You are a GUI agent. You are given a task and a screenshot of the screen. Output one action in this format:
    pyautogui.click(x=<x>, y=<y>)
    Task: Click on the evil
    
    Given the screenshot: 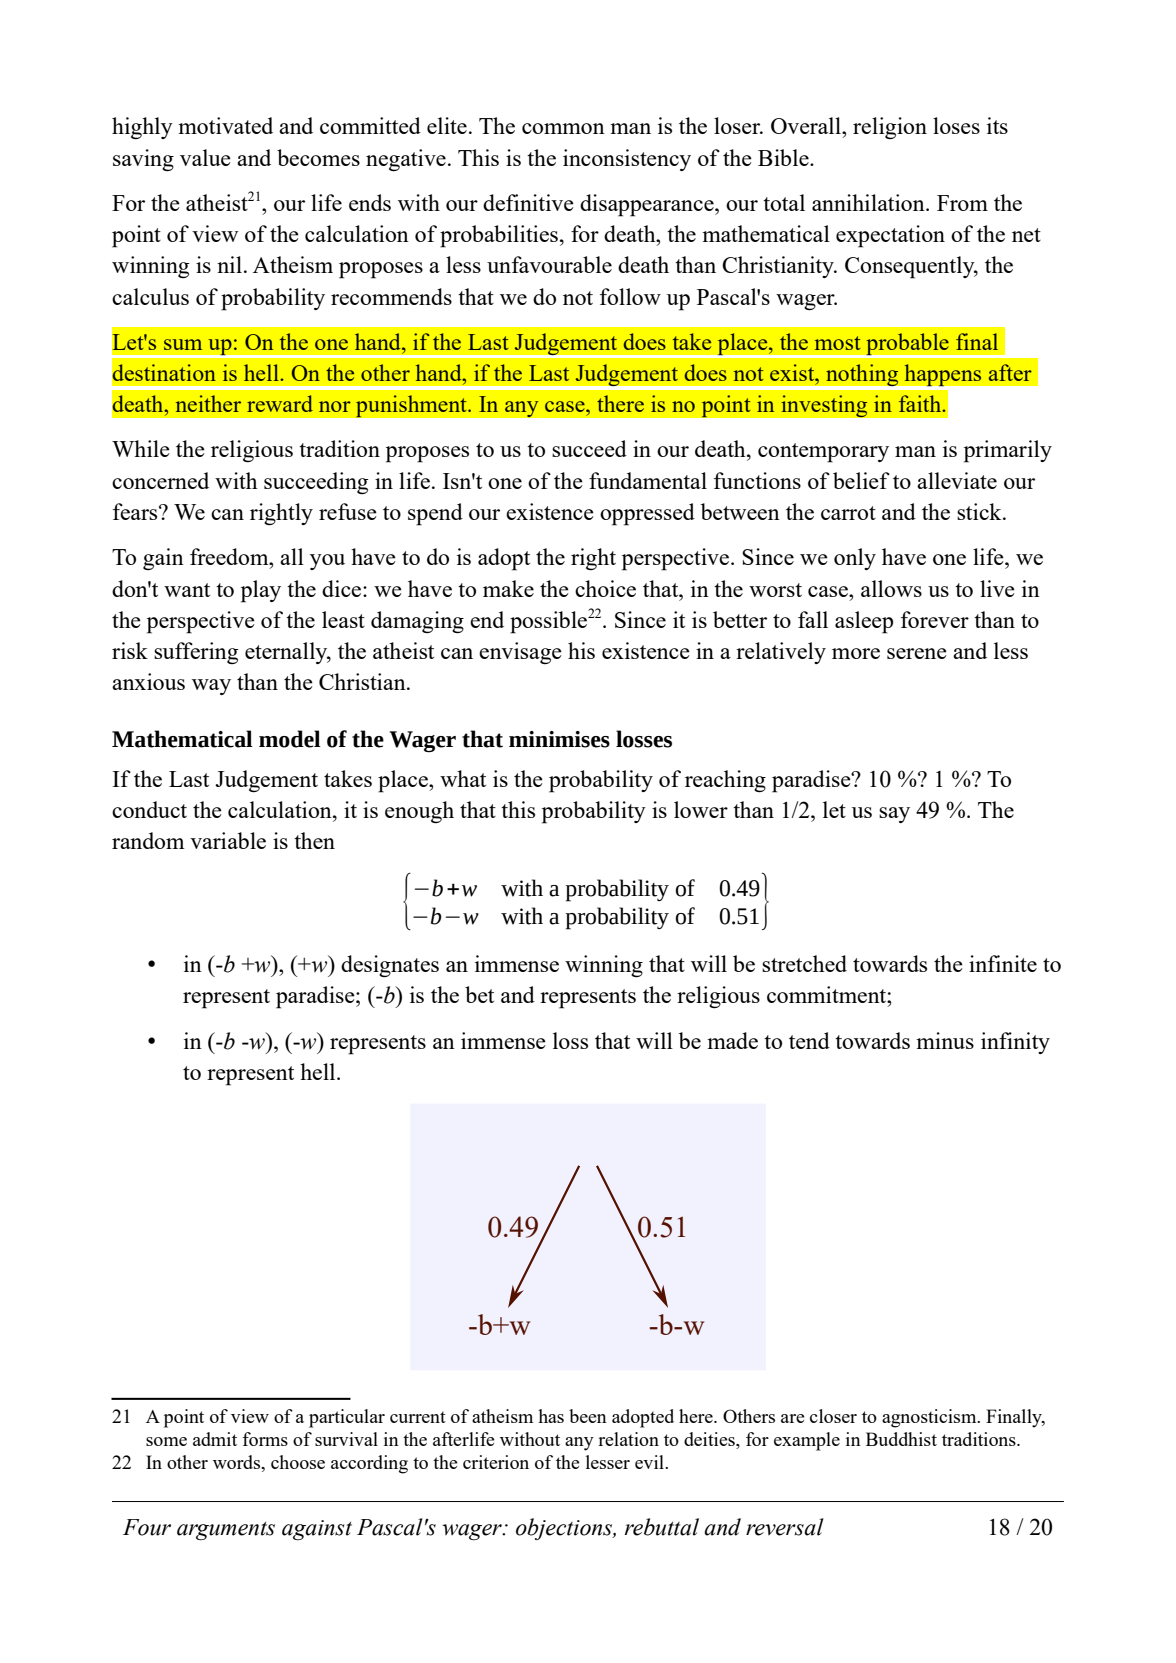 What is the action you would take?
    pyautogui.click(x=651, y=1462)
